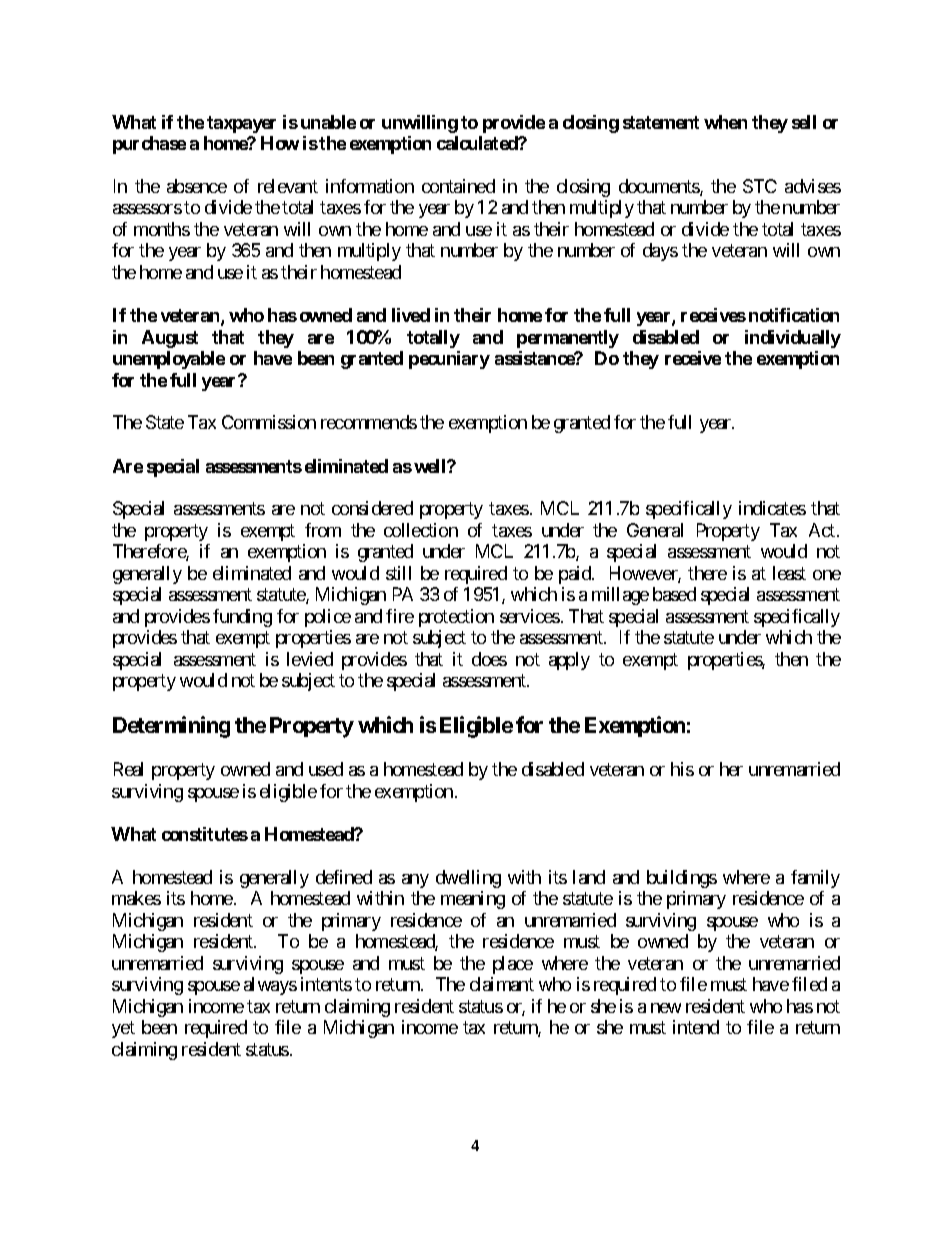  Describe the element at coordinates (793, 339) in the screenshot. I see `individually` at that location.
